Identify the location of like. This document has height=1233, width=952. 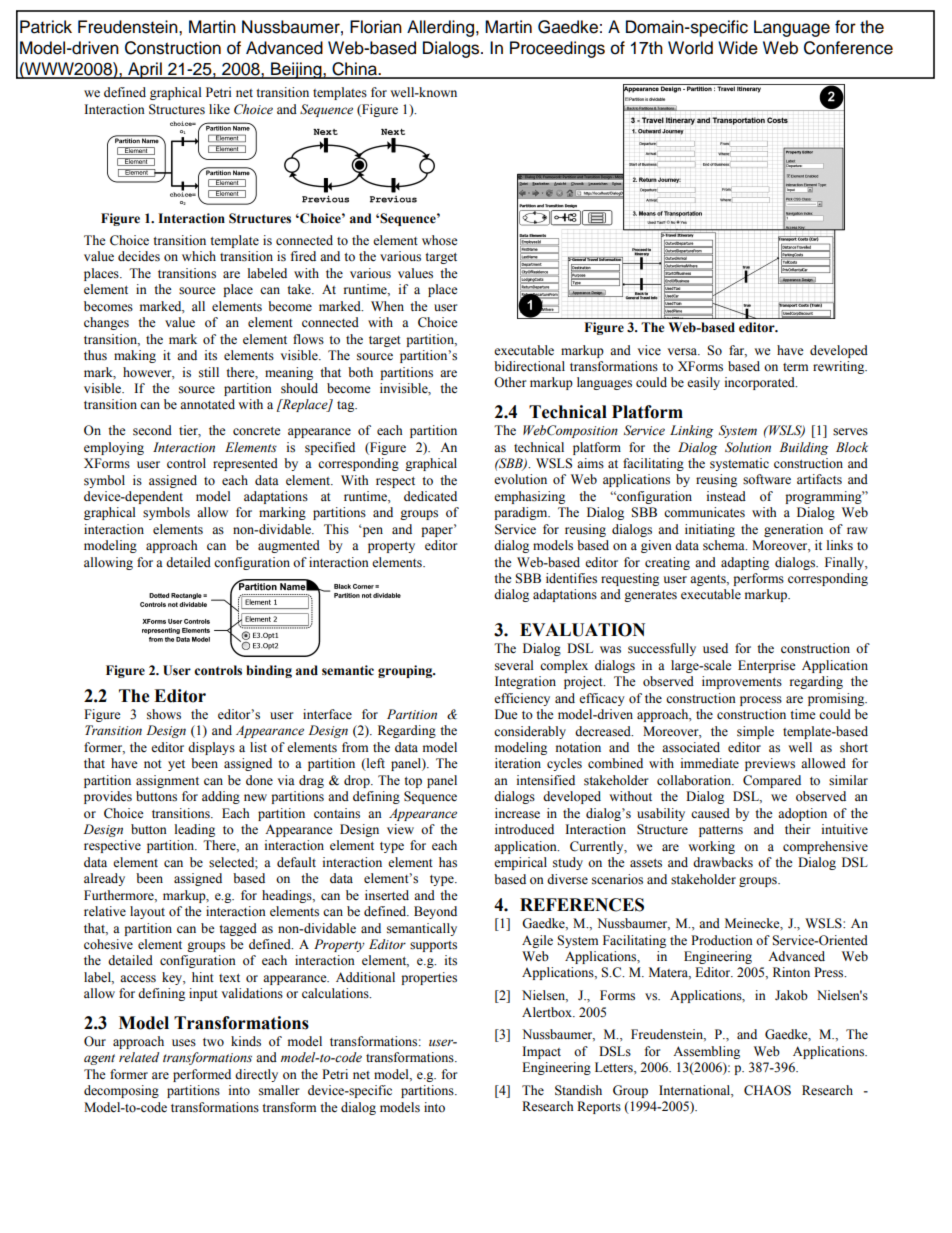
(219, 109).
